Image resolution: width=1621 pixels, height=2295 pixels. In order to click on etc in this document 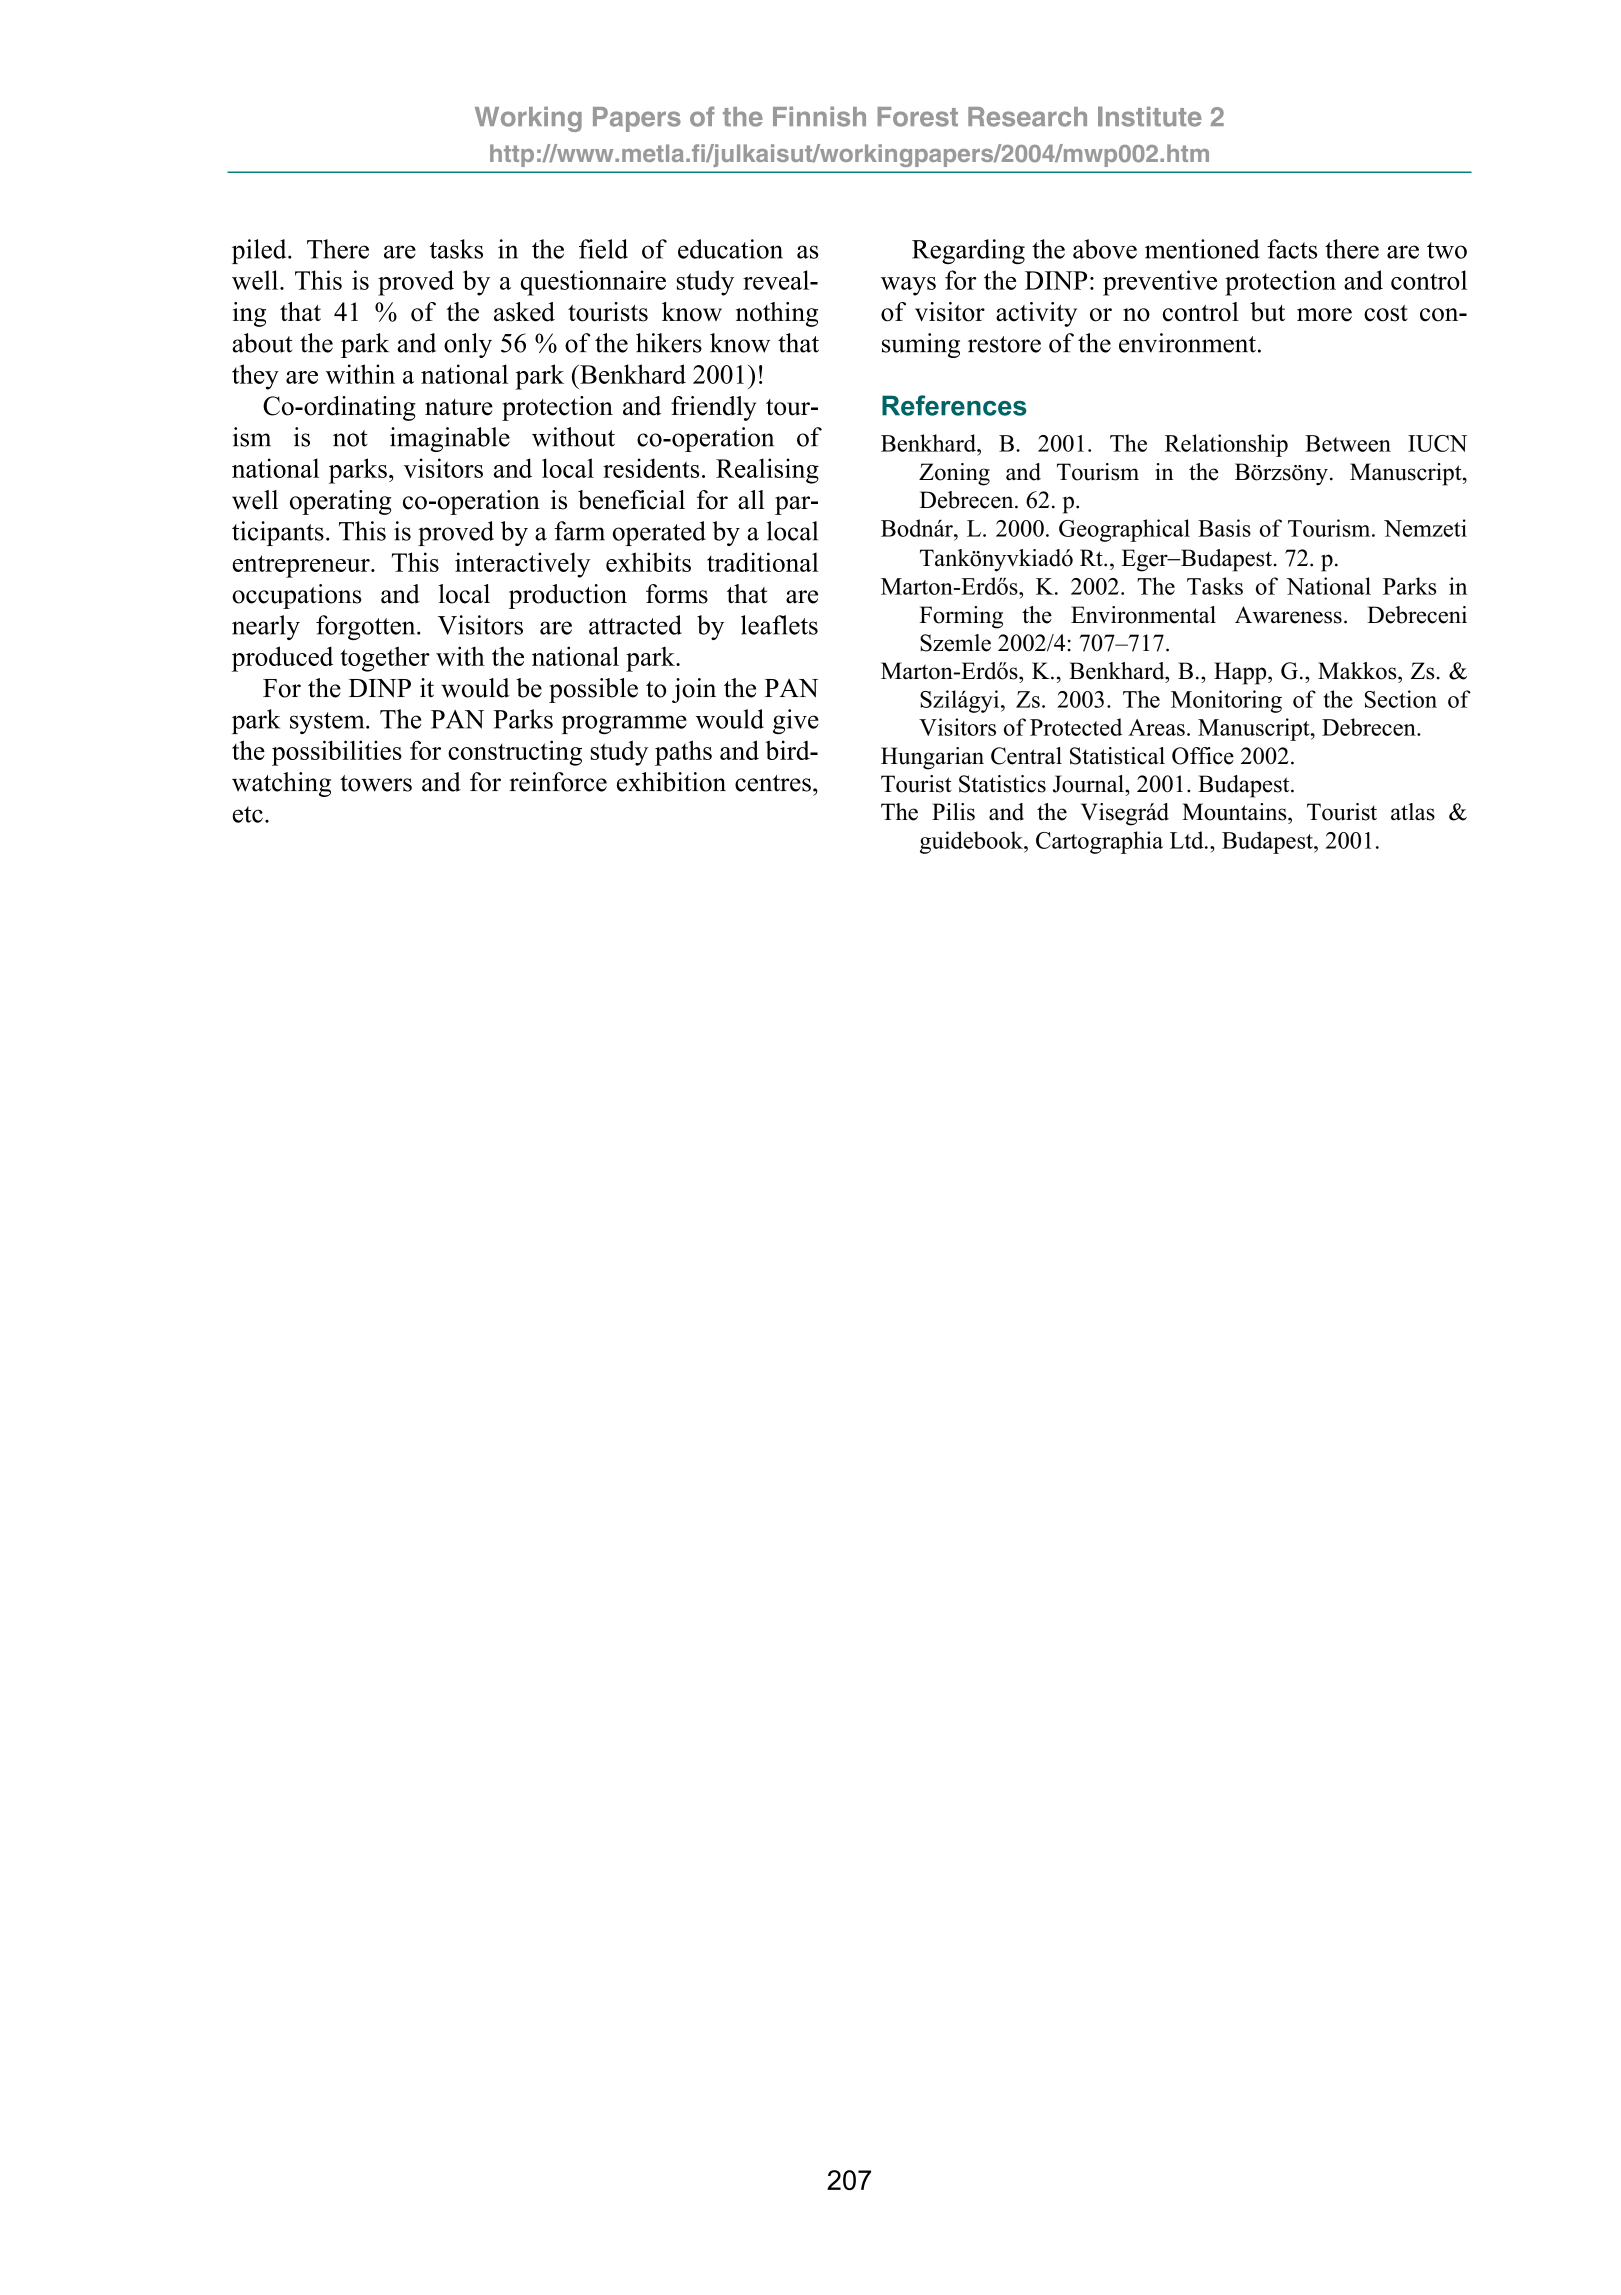, I will do `click(247, 814)`.
